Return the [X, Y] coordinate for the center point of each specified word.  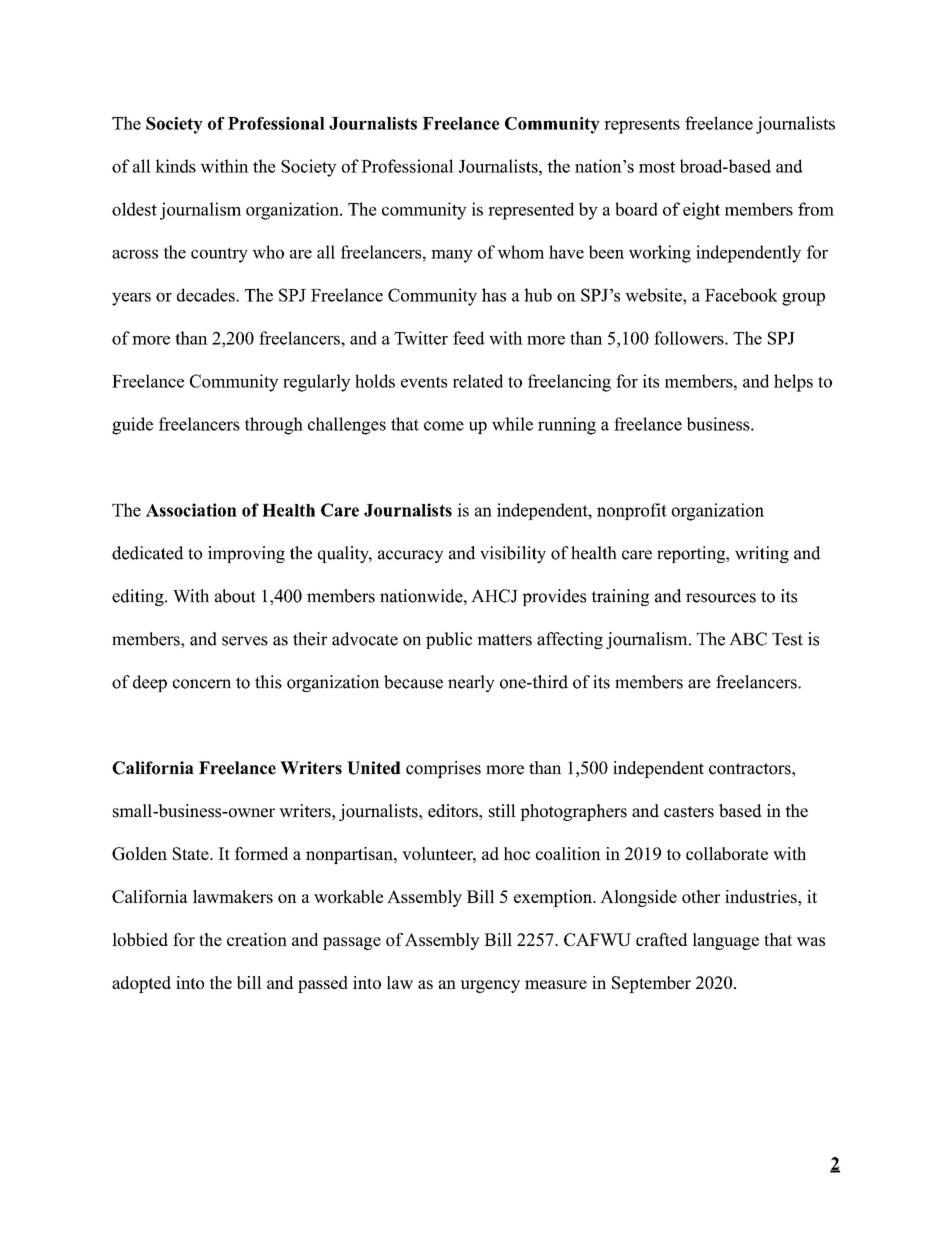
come [444, 426]
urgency [490, 986]
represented [531, 211]
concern [202, 684]
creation [257, 939]
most [657, 167]
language [726, 941]
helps [793, 383]
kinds [175, 166]
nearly [471, 683]
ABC [748, 639]
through [274, 426]
